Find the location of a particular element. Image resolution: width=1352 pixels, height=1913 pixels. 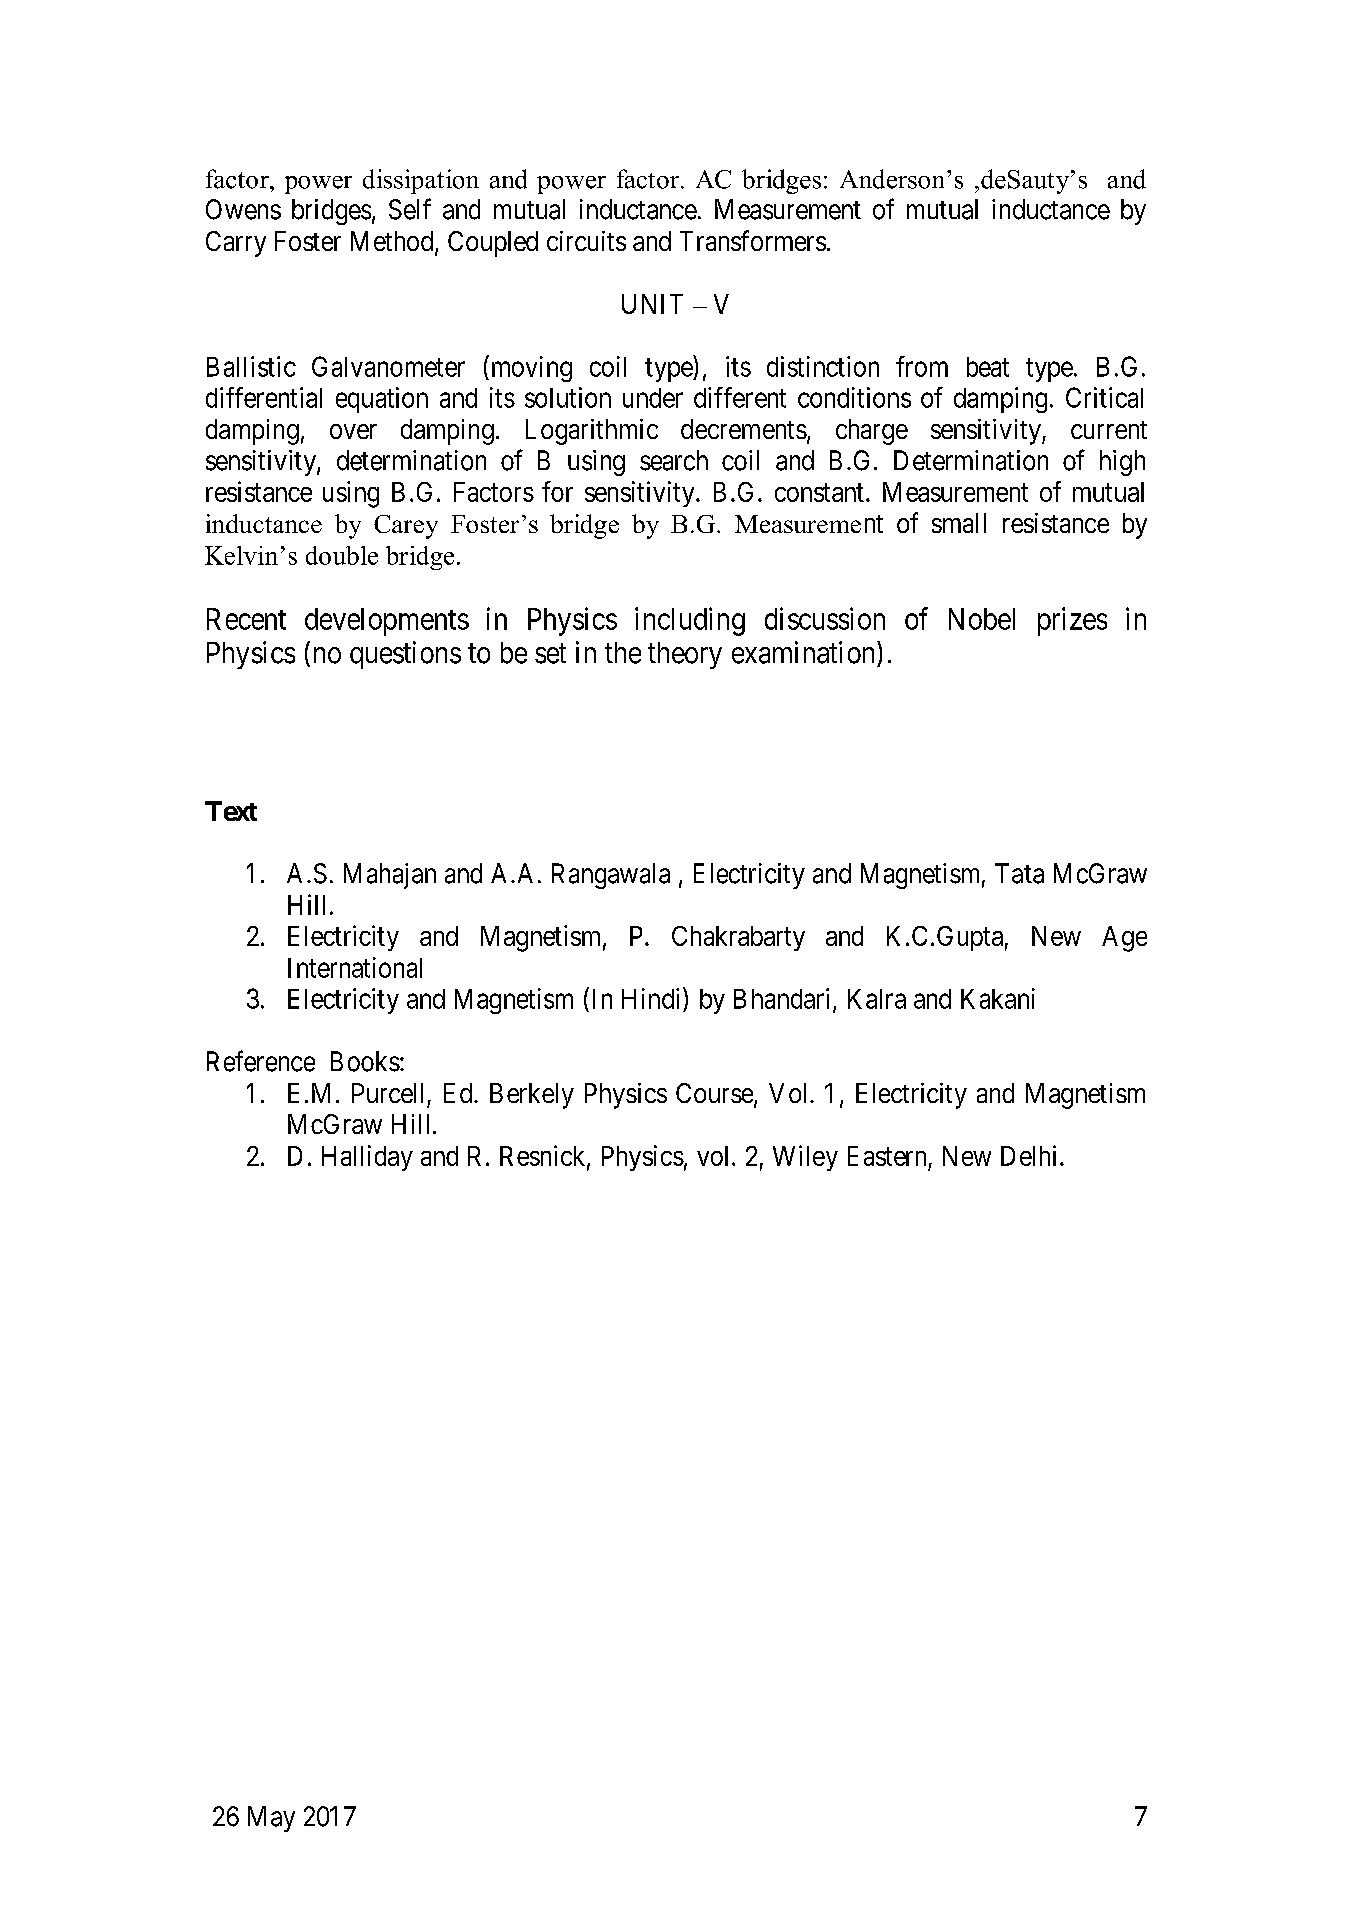

Text is located at coordinates (231, 811).
